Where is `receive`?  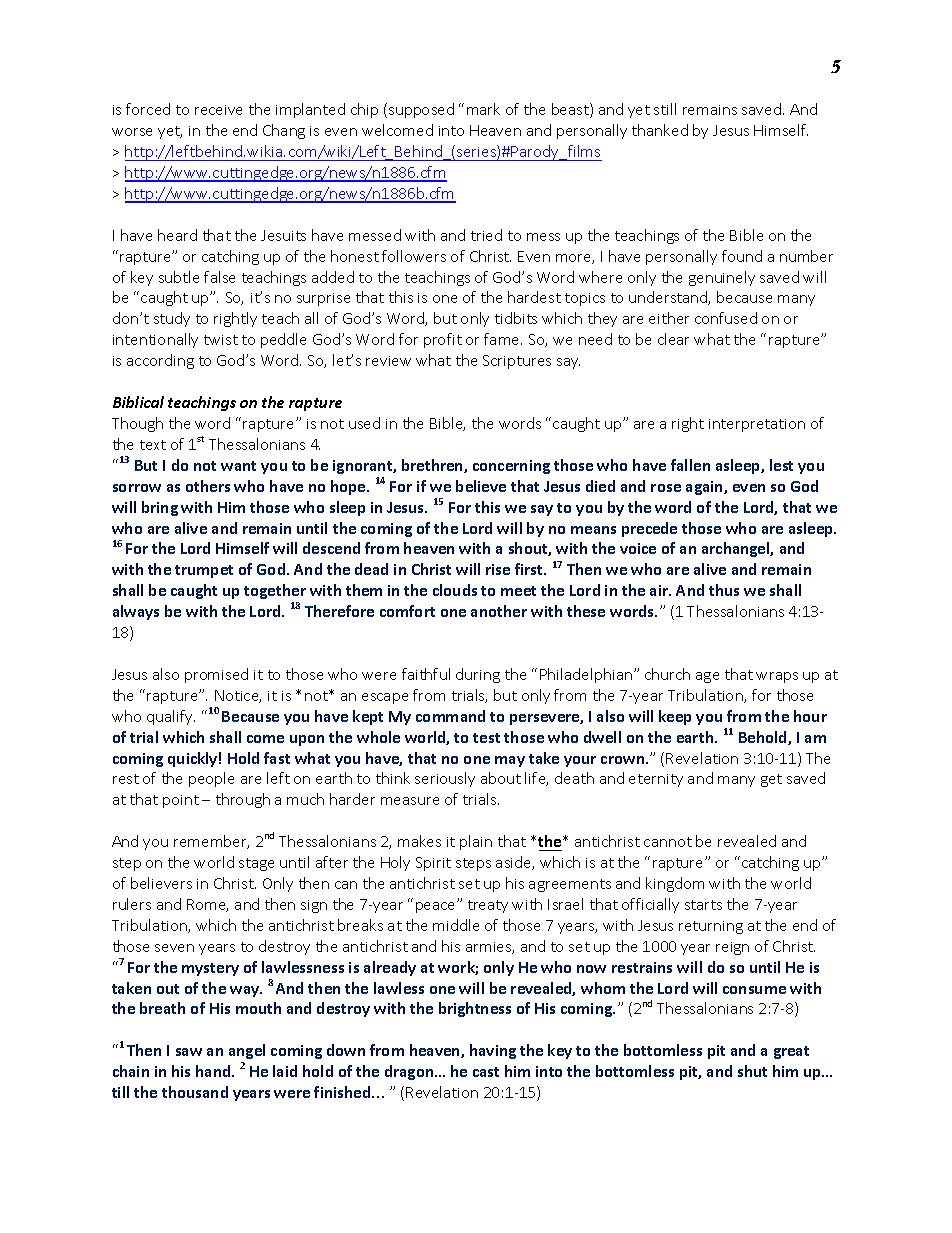 receive is located at coordinates (218, 110).
